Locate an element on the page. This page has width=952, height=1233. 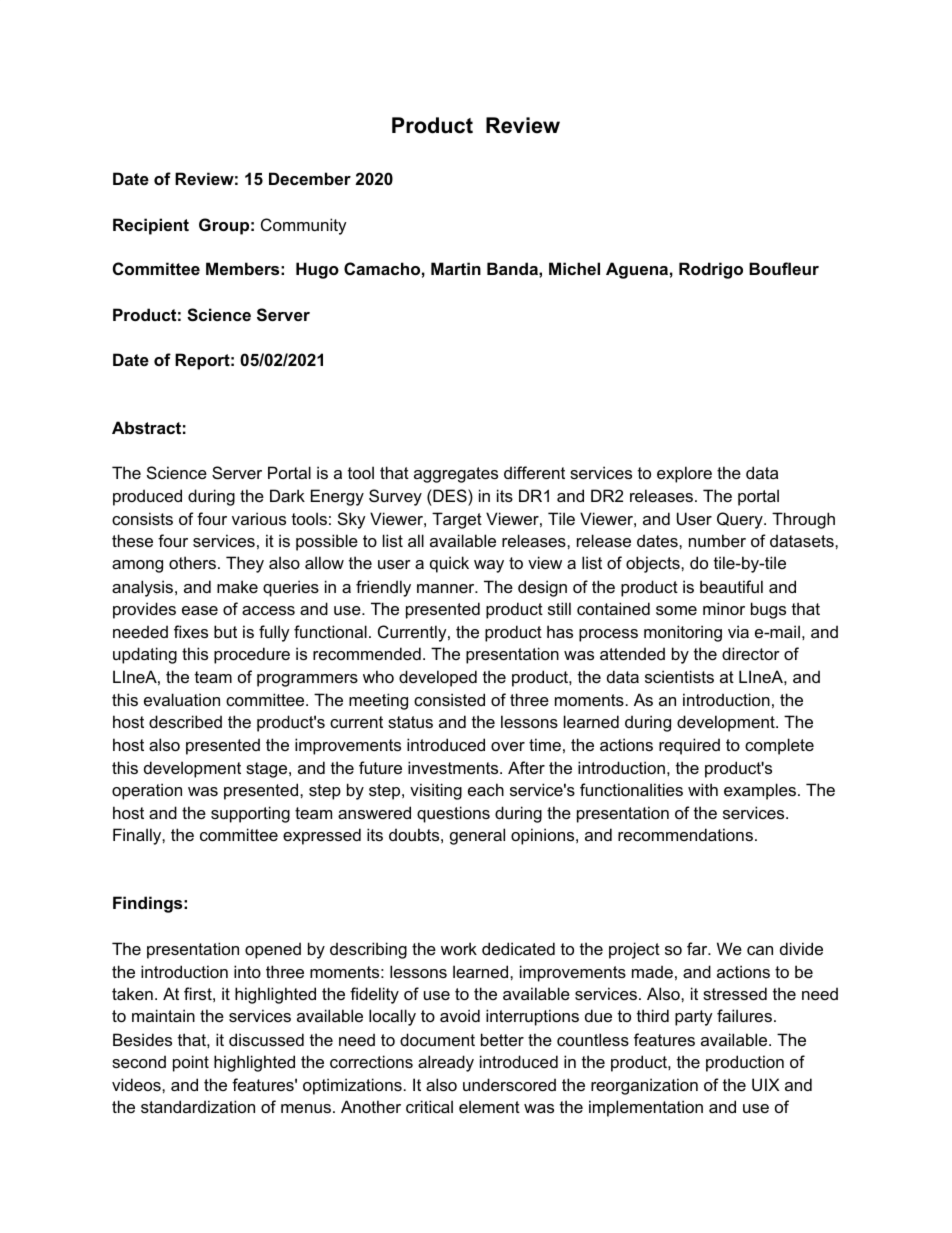
explore is located at coordinates (684, 474).
